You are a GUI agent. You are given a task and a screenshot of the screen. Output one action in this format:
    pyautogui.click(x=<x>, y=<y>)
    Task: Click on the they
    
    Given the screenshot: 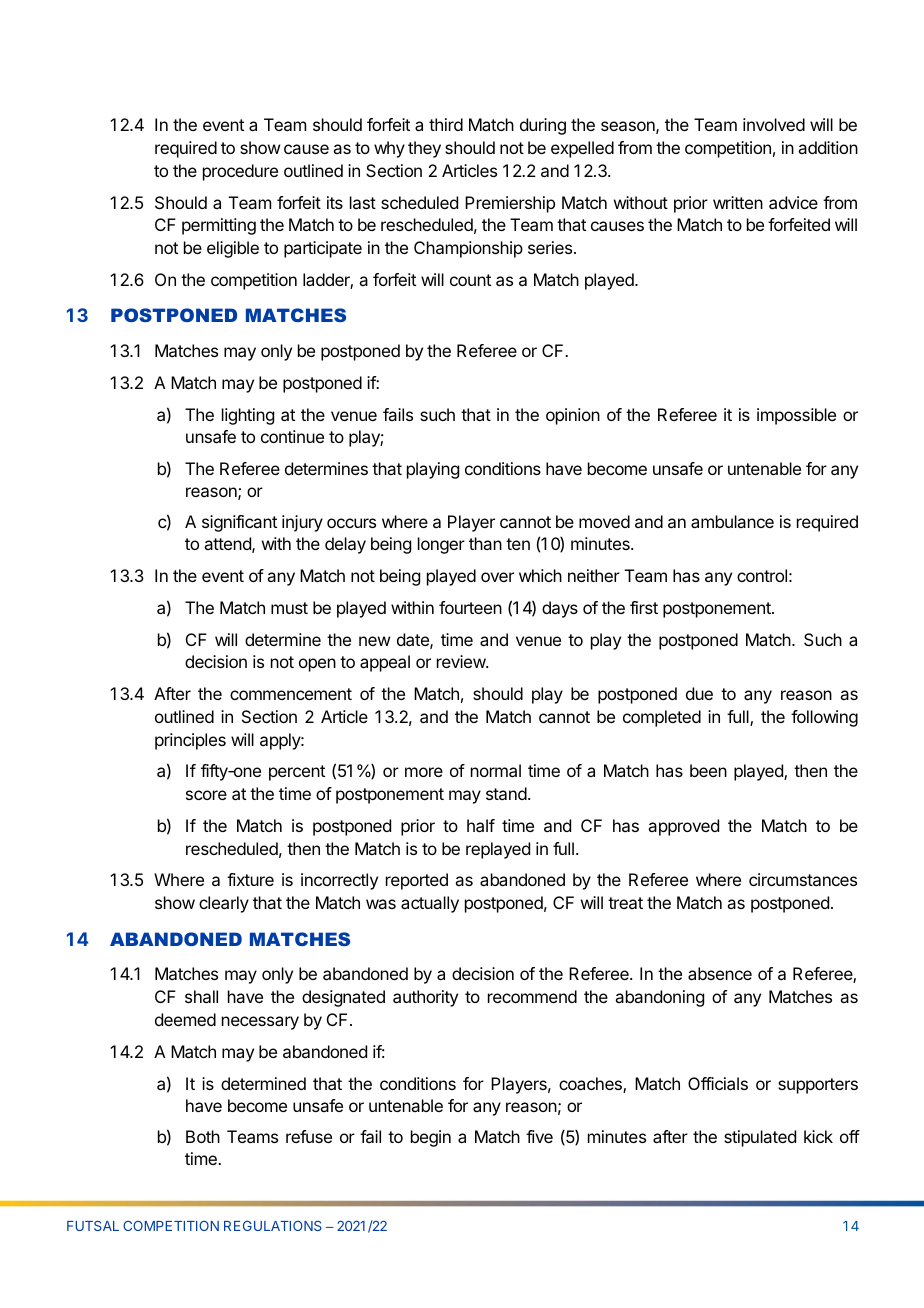 What is the action you would take?
    pyautogui.click(x=424, y=149)
